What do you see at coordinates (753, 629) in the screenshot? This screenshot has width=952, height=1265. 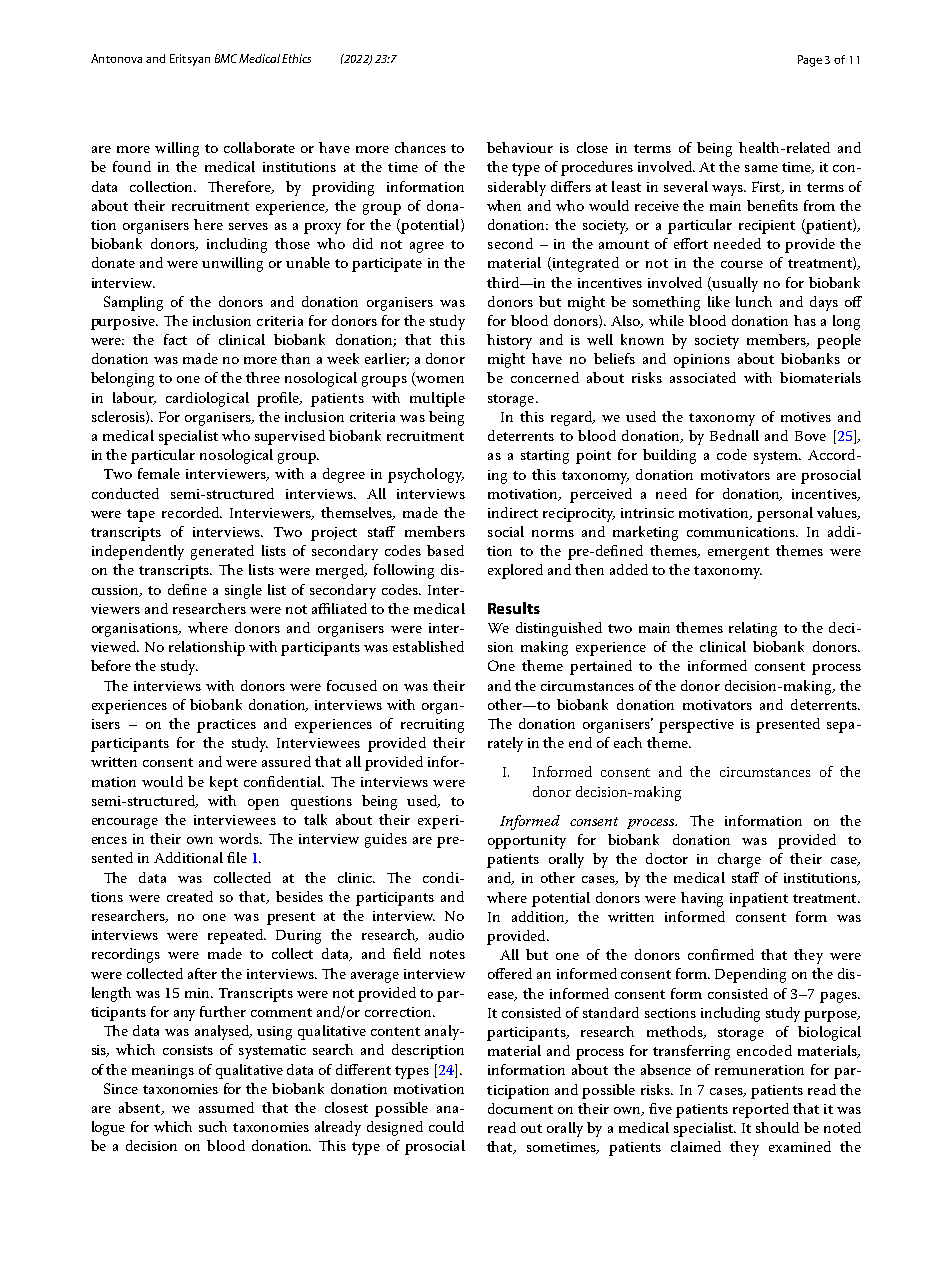 I see `relating` at bounding box center [753, 629].
